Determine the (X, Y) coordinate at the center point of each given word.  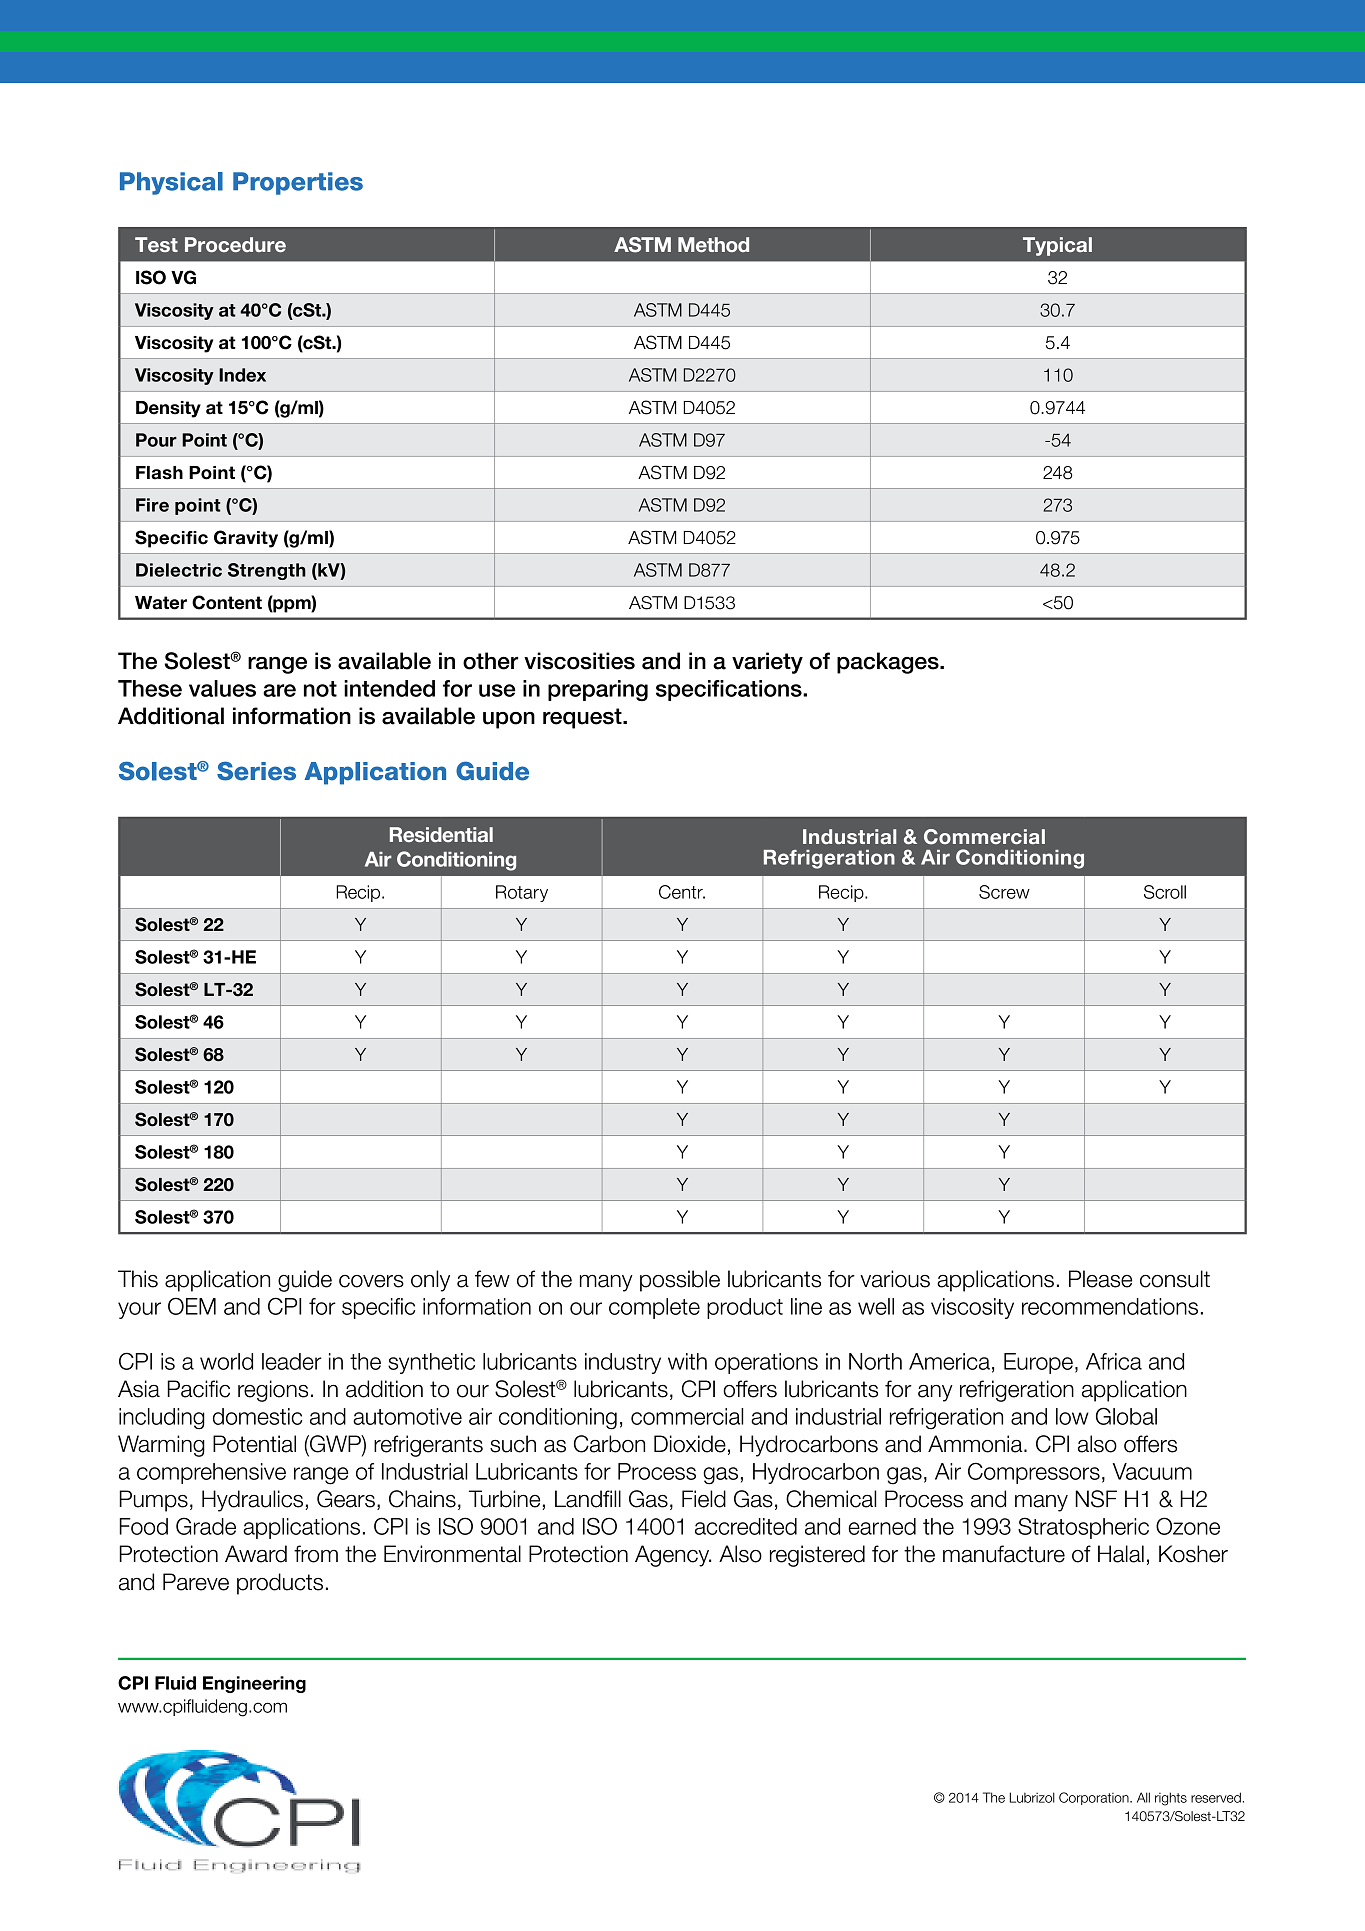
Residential (441, 834)
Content (227, 602)
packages (889, 663)
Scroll (1165, 892)
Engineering (254, 1684)
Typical (1057, 246)
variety (767, 663)
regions (273, 1391)
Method (713, 244)
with (687, 1361)
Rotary (522, 893)
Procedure (235, 244)
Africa (1114, 1361)
